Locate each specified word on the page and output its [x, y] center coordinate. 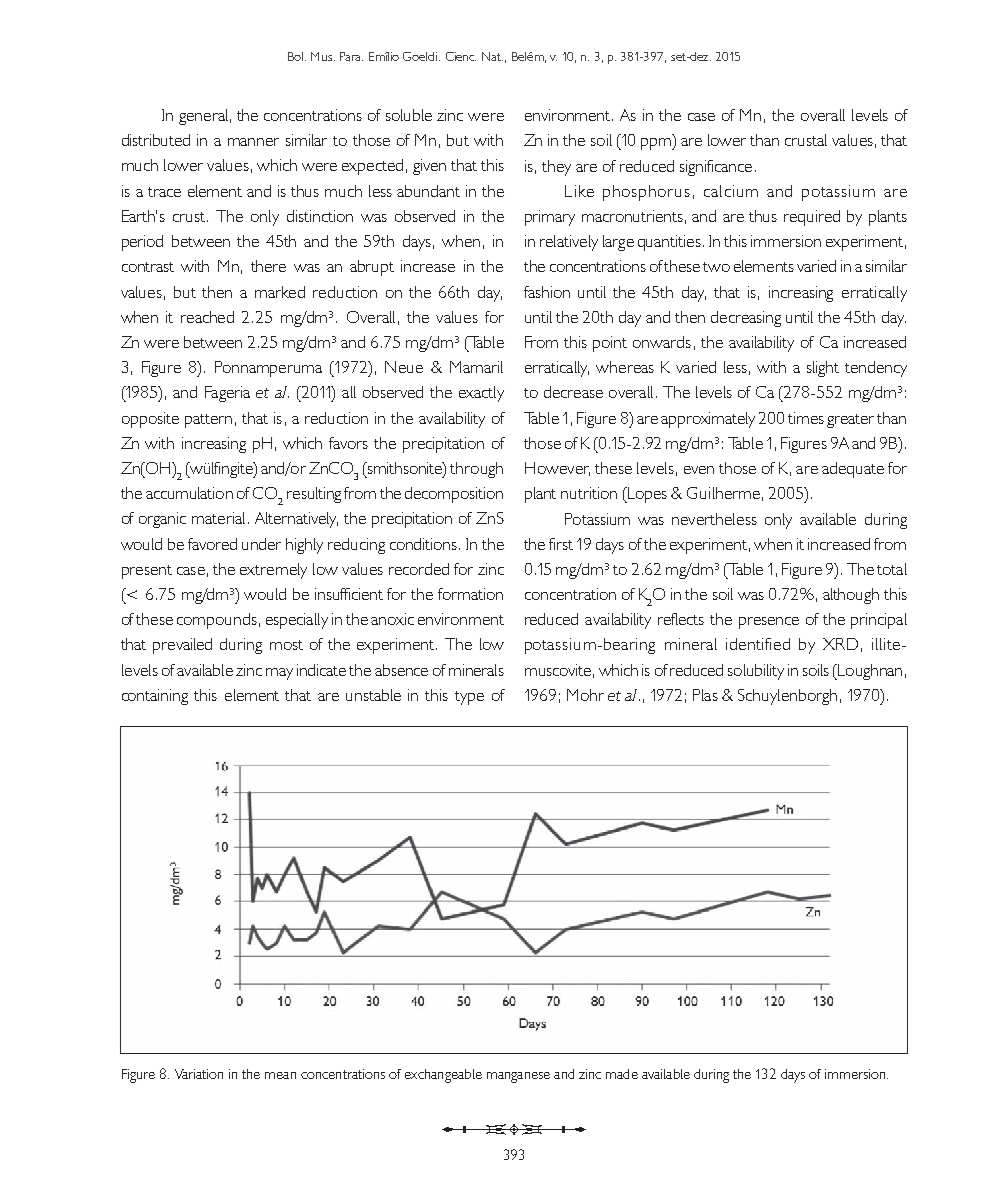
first [561, 544]
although [851, 596]
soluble [409, 115]
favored [212, 544]
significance [716, 168]
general [203, 117]
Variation [199, 1074]
